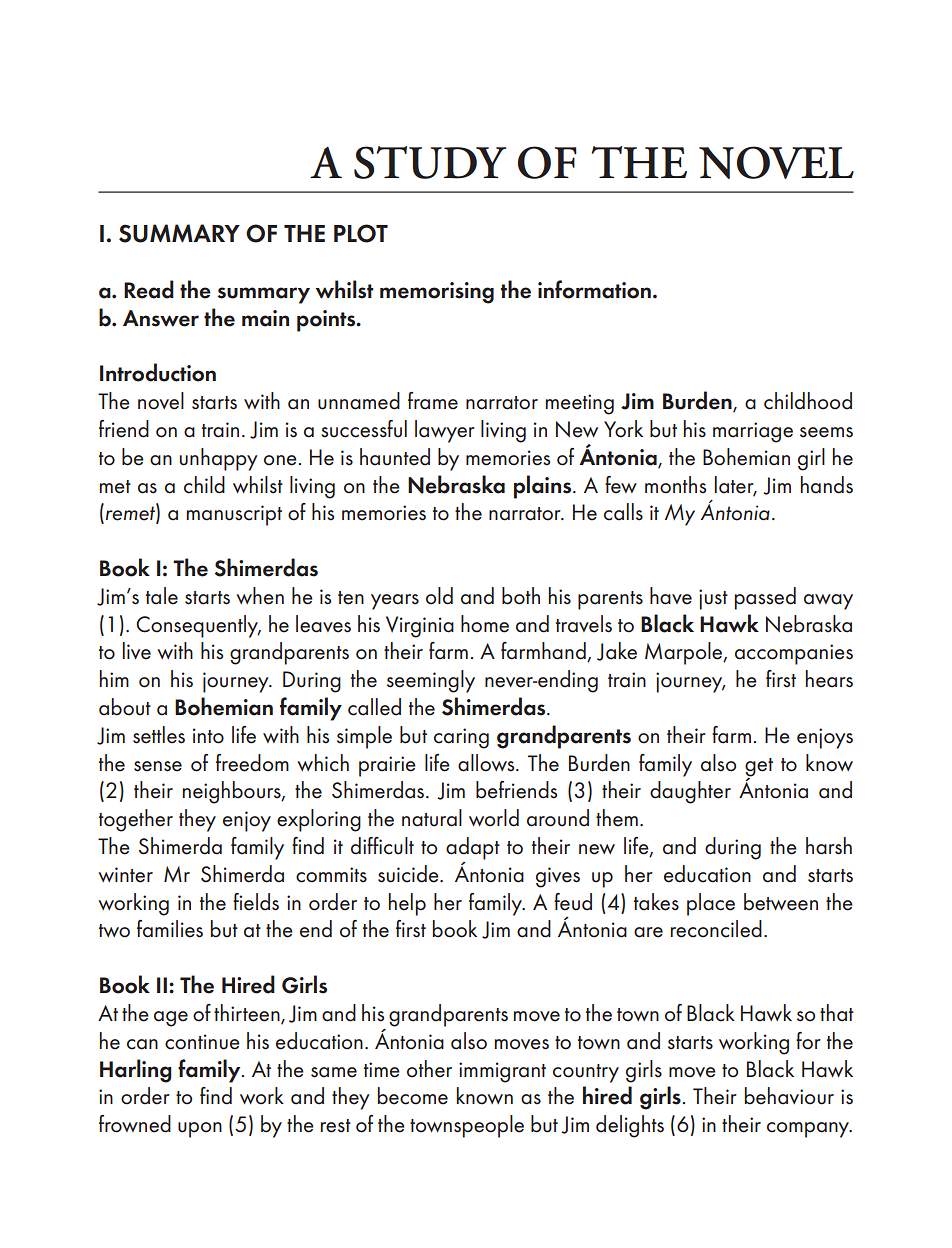 The height and width of the image is (1248, 952). Describe the element at coordinates (494, 818) in the image. I see `world` at that location.
